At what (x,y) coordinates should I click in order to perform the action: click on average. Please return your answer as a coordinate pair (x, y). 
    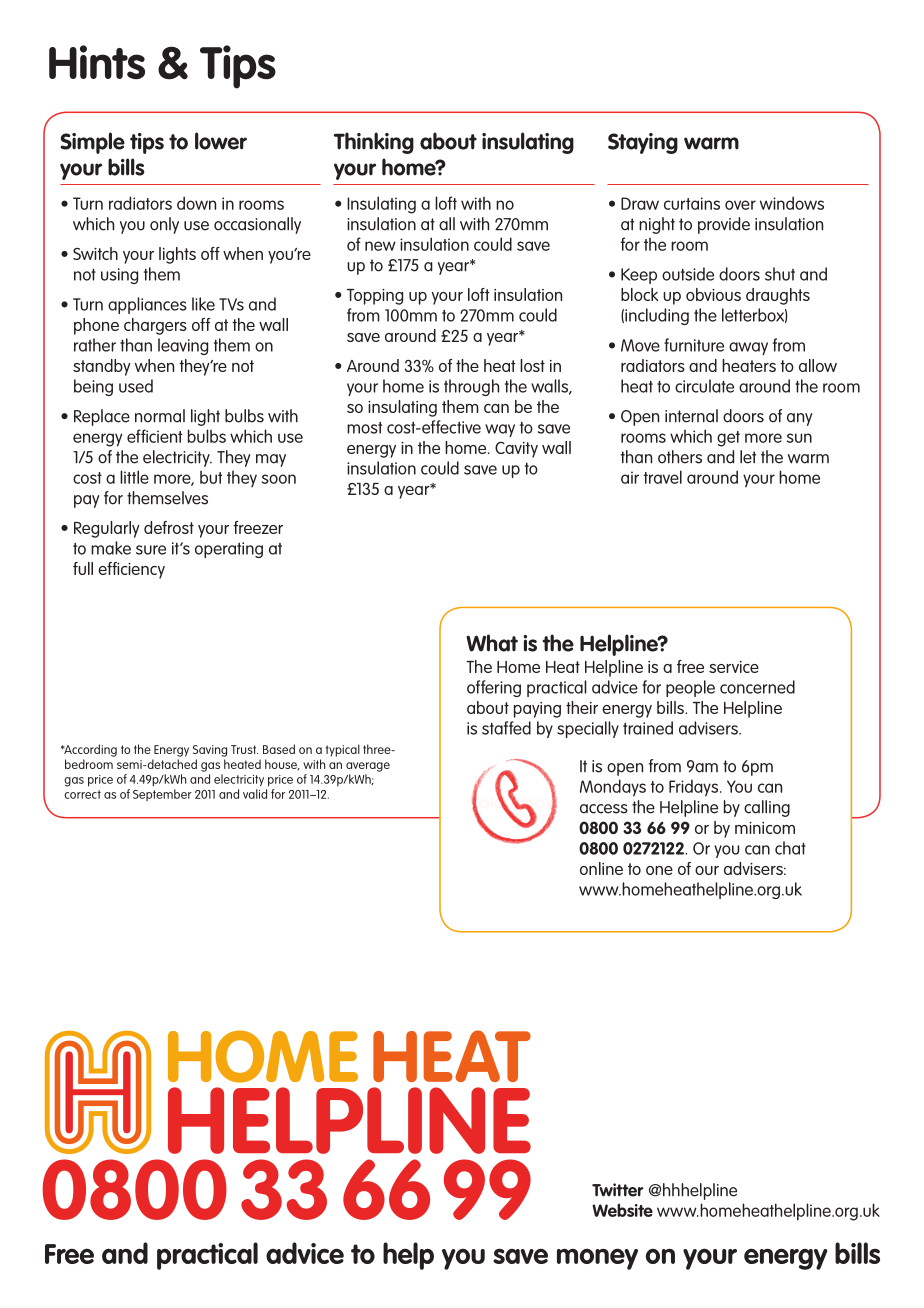
    Looking at the image, I should click on (368, 767).
